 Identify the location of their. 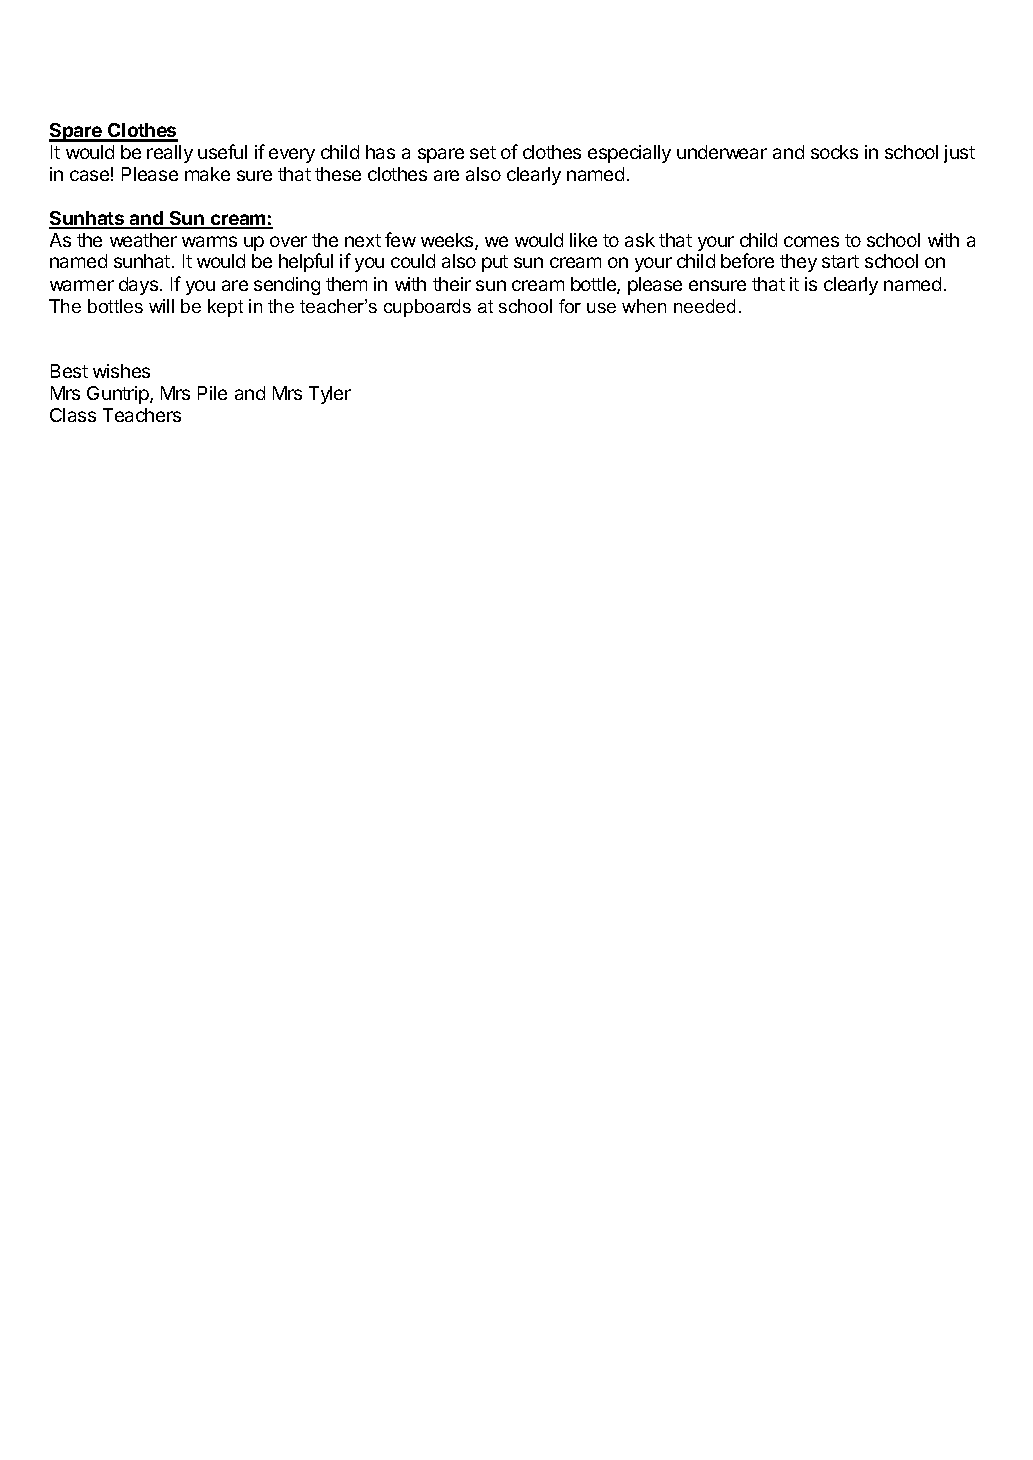
(452, 284).
